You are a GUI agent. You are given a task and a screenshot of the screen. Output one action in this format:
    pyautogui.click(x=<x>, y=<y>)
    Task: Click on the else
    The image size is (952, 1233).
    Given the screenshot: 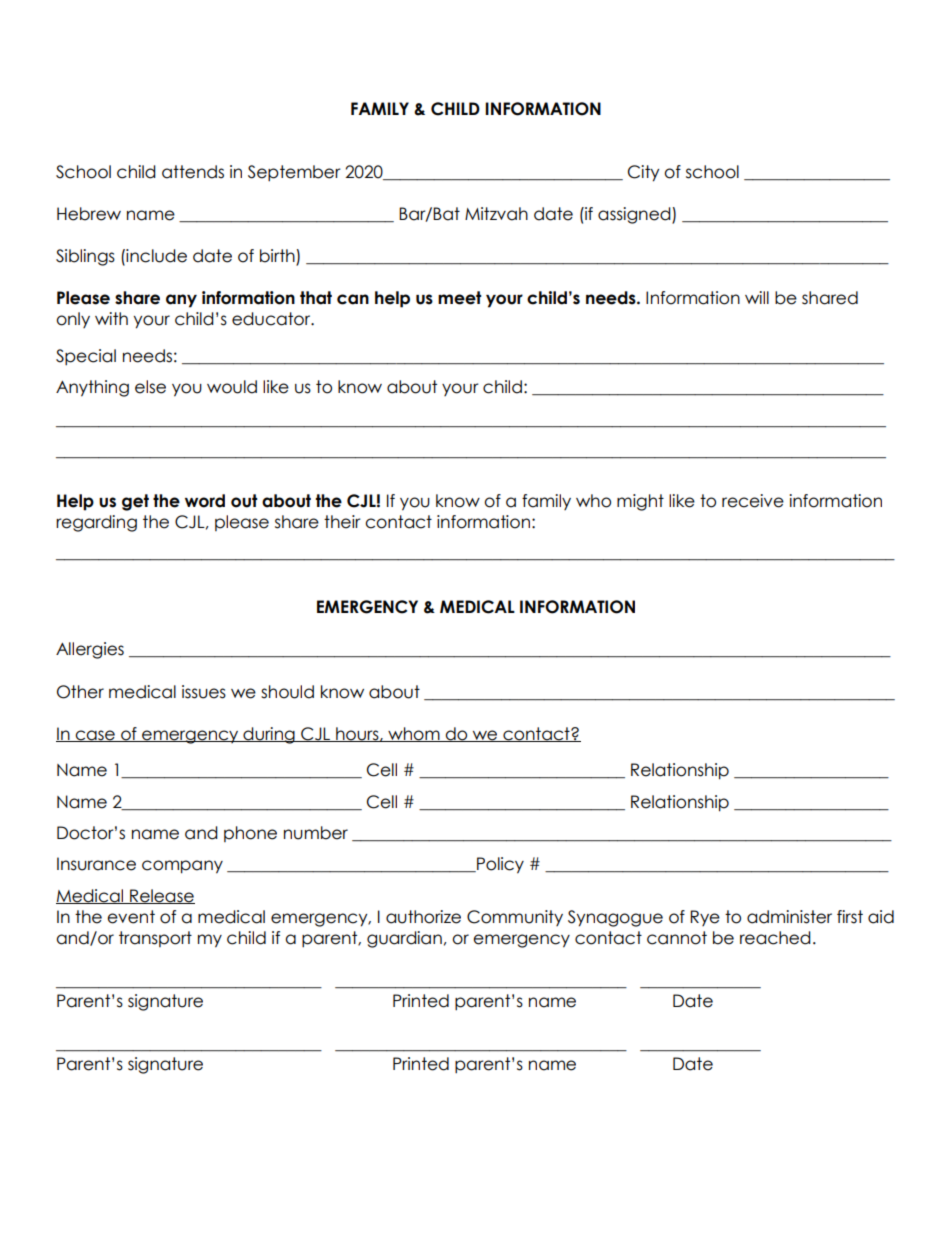 What is the action you would take?
    pyautogui.click(x=150, y=387)
